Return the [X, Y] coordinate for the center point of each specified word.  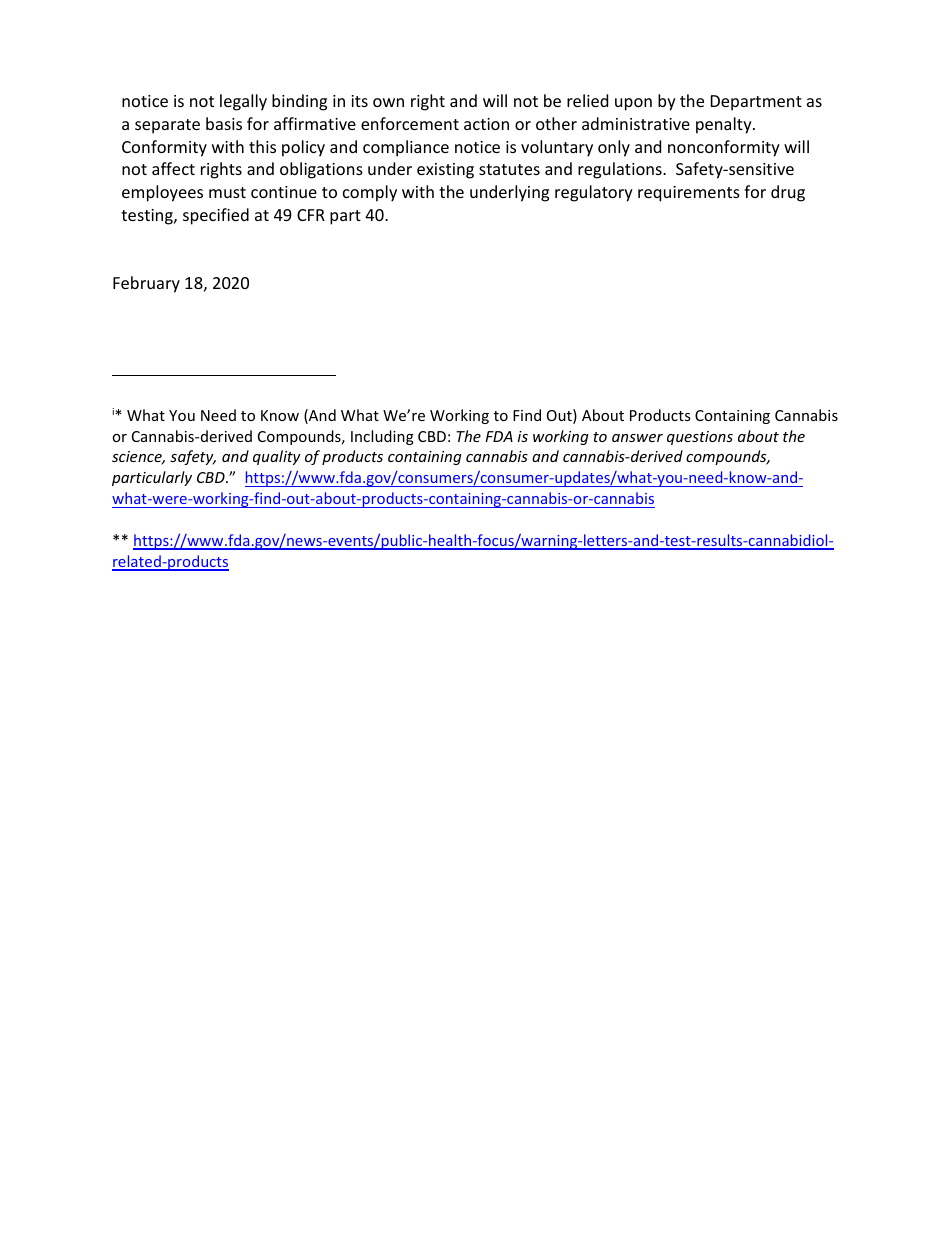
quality [277, 457]
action [486, 124]
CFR [311, 215]
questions [700, 438]
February [146, 284]
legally [243, 102]
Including [382, 437]
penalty [725, 125]
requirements [689, 194]
